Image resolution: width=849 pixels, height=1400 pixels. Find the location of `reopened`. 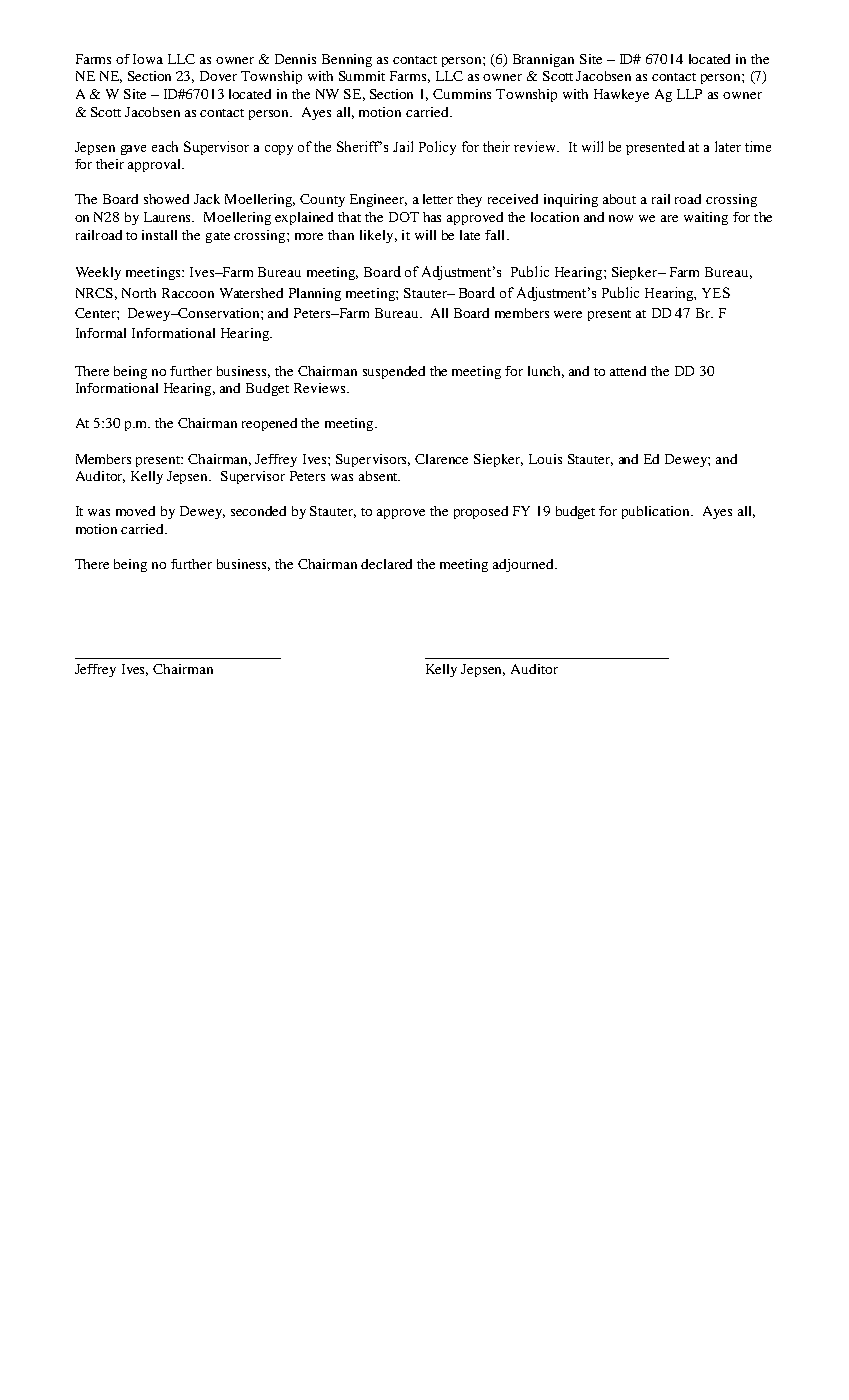

reopened is located at coordinates (269, 424).
